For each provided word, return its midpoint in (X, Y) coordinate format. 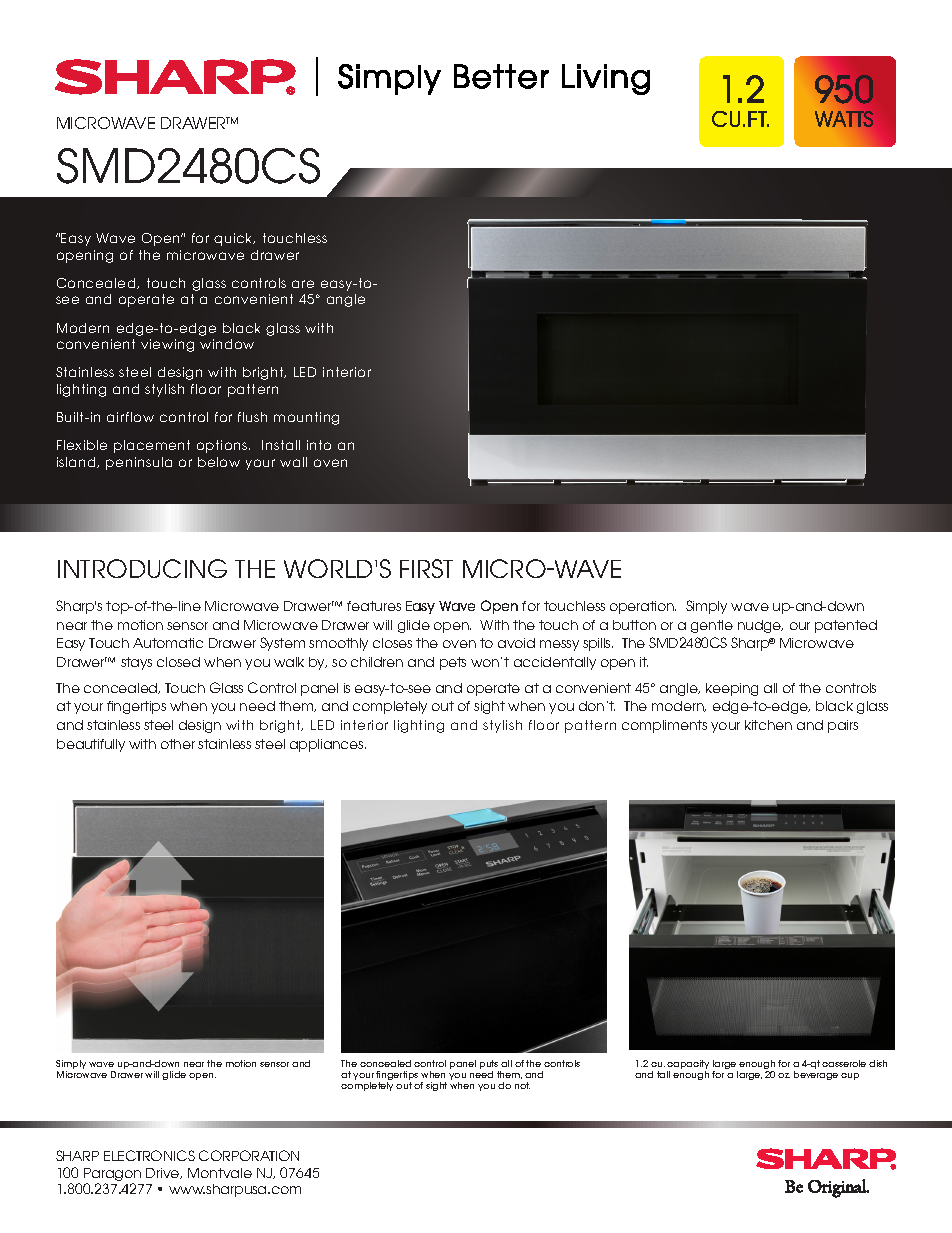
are (303, 284)
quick (234, 239)
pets (453, 663)
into (319, 445)
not (522, 1085)
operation (643, 607)
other (178, 744)
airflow (130, 417)
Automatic (168, 643)
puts (489, 1064)
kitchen (768, 725)
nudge (760, 626)
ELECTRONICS (149, 1155)
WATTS (844, 119)
